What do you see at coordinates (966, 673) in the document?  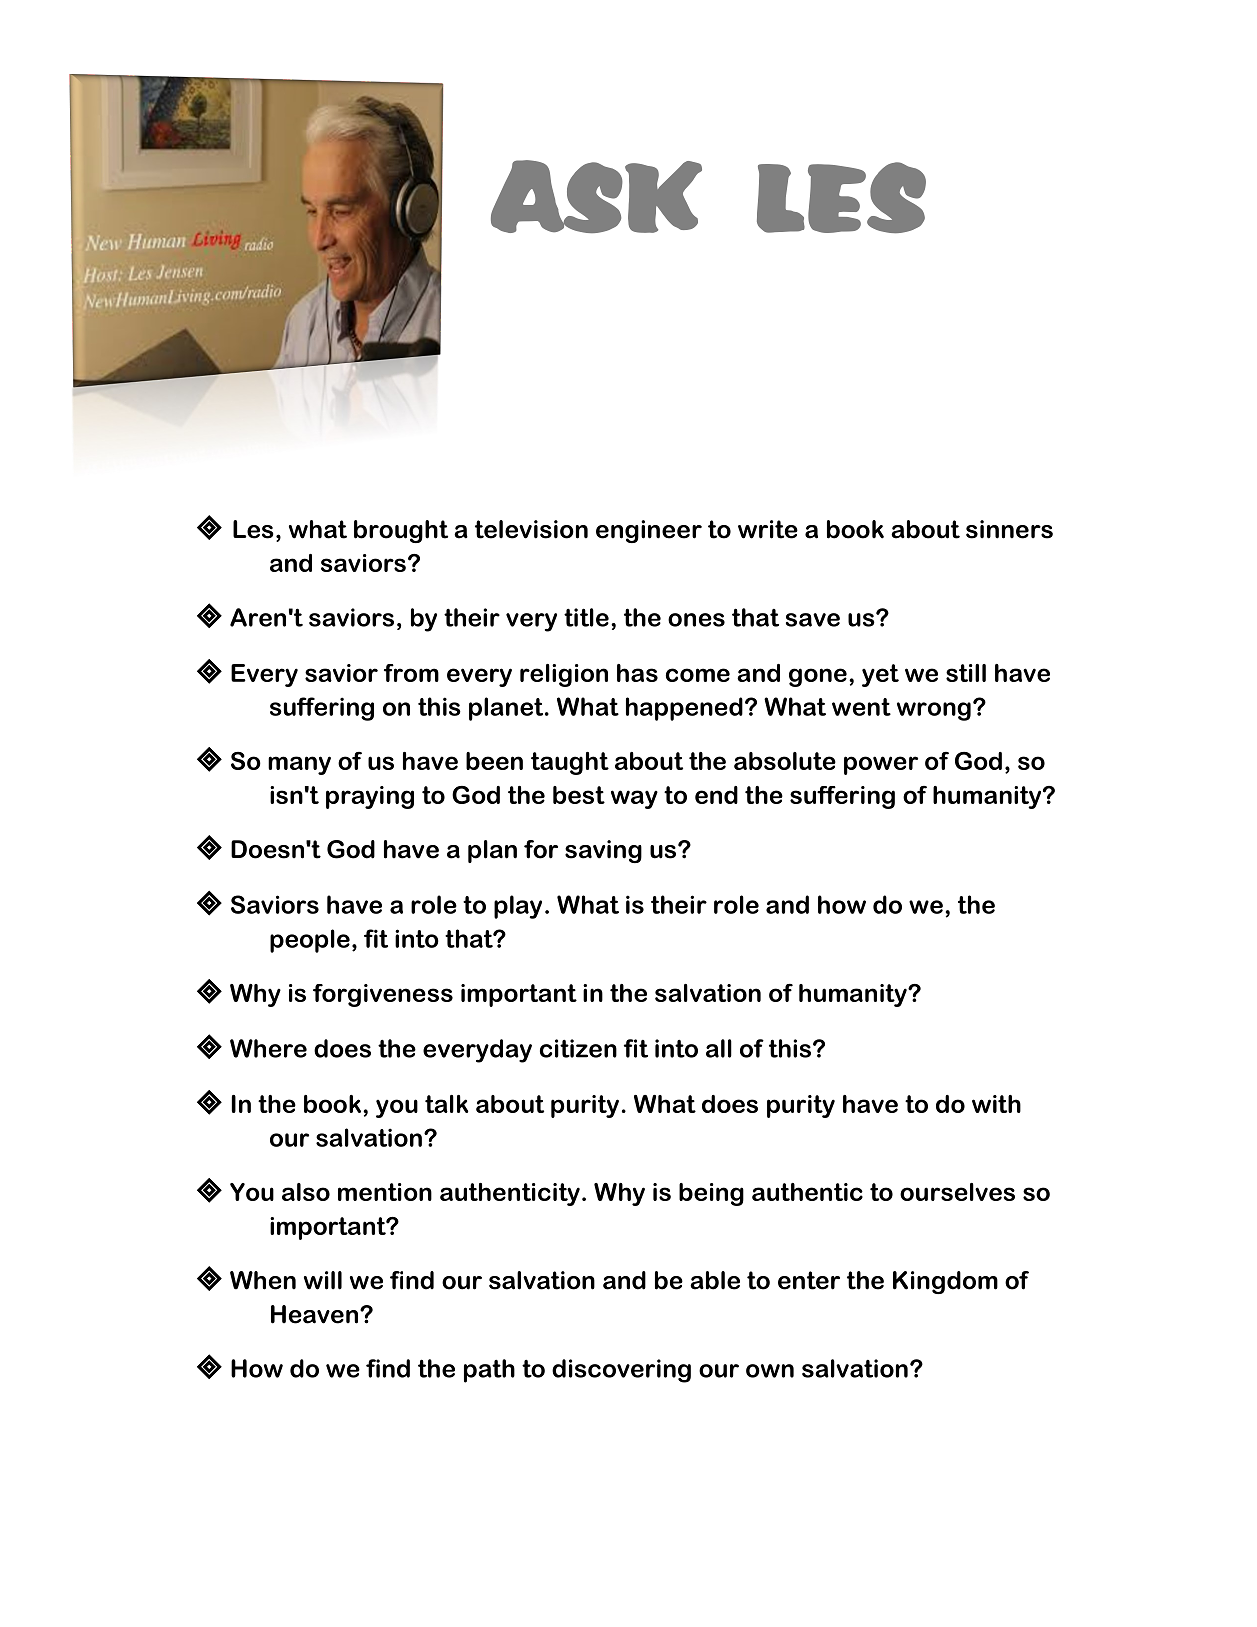 I see `still` at bounding box center [966, 673].
